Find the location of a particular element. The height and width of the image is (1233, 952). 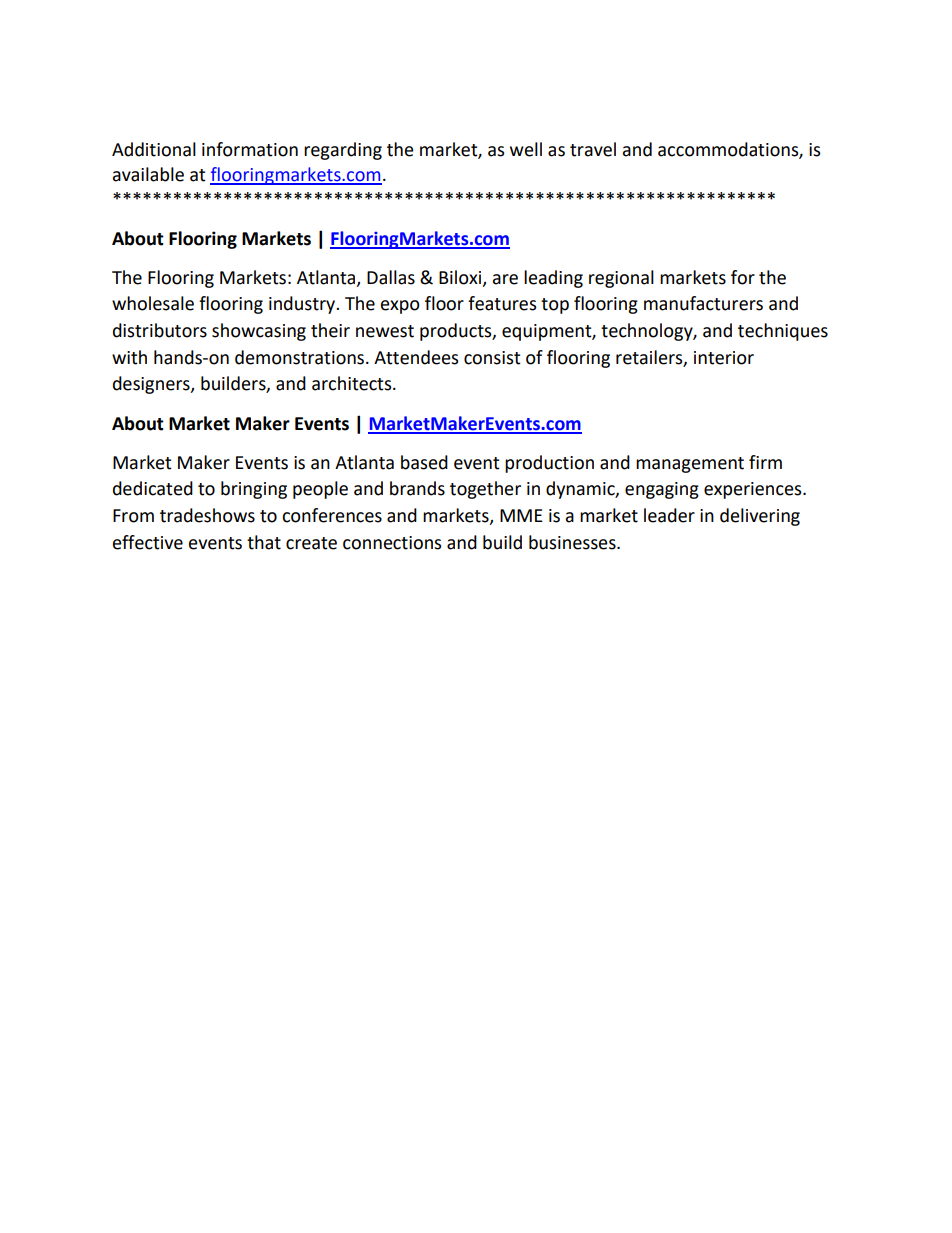

interior is located at coordinates (724, 358).
